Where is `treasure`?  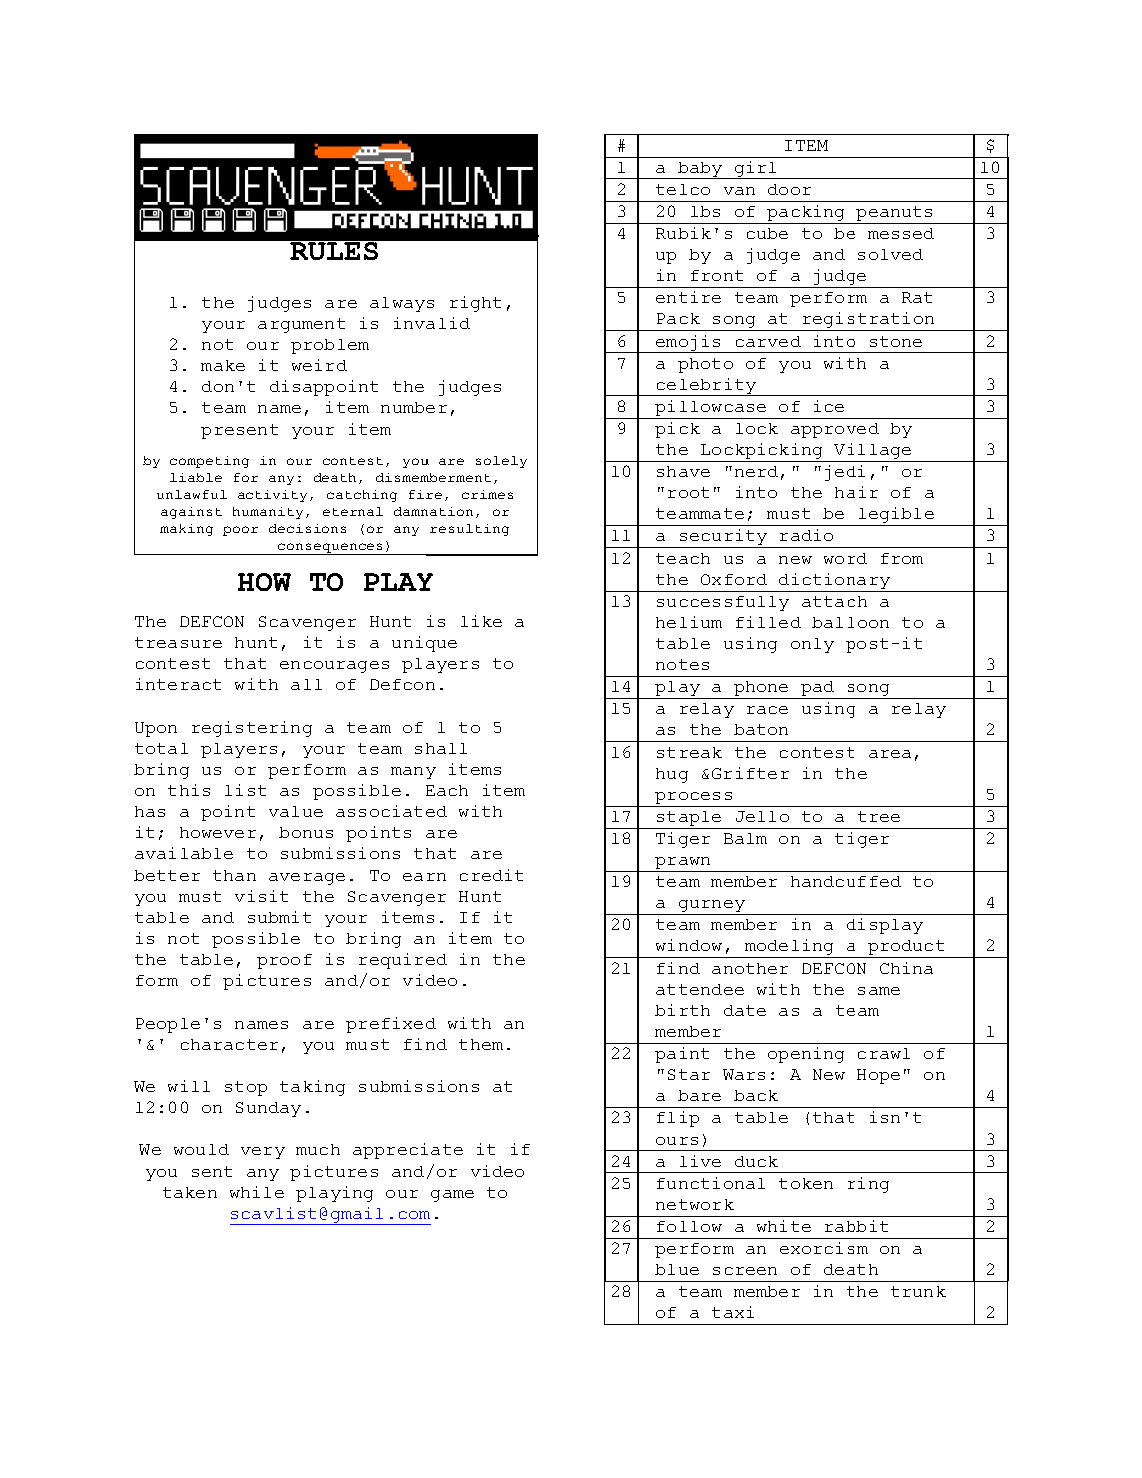
treasure is located at coordinates (178, 642).
